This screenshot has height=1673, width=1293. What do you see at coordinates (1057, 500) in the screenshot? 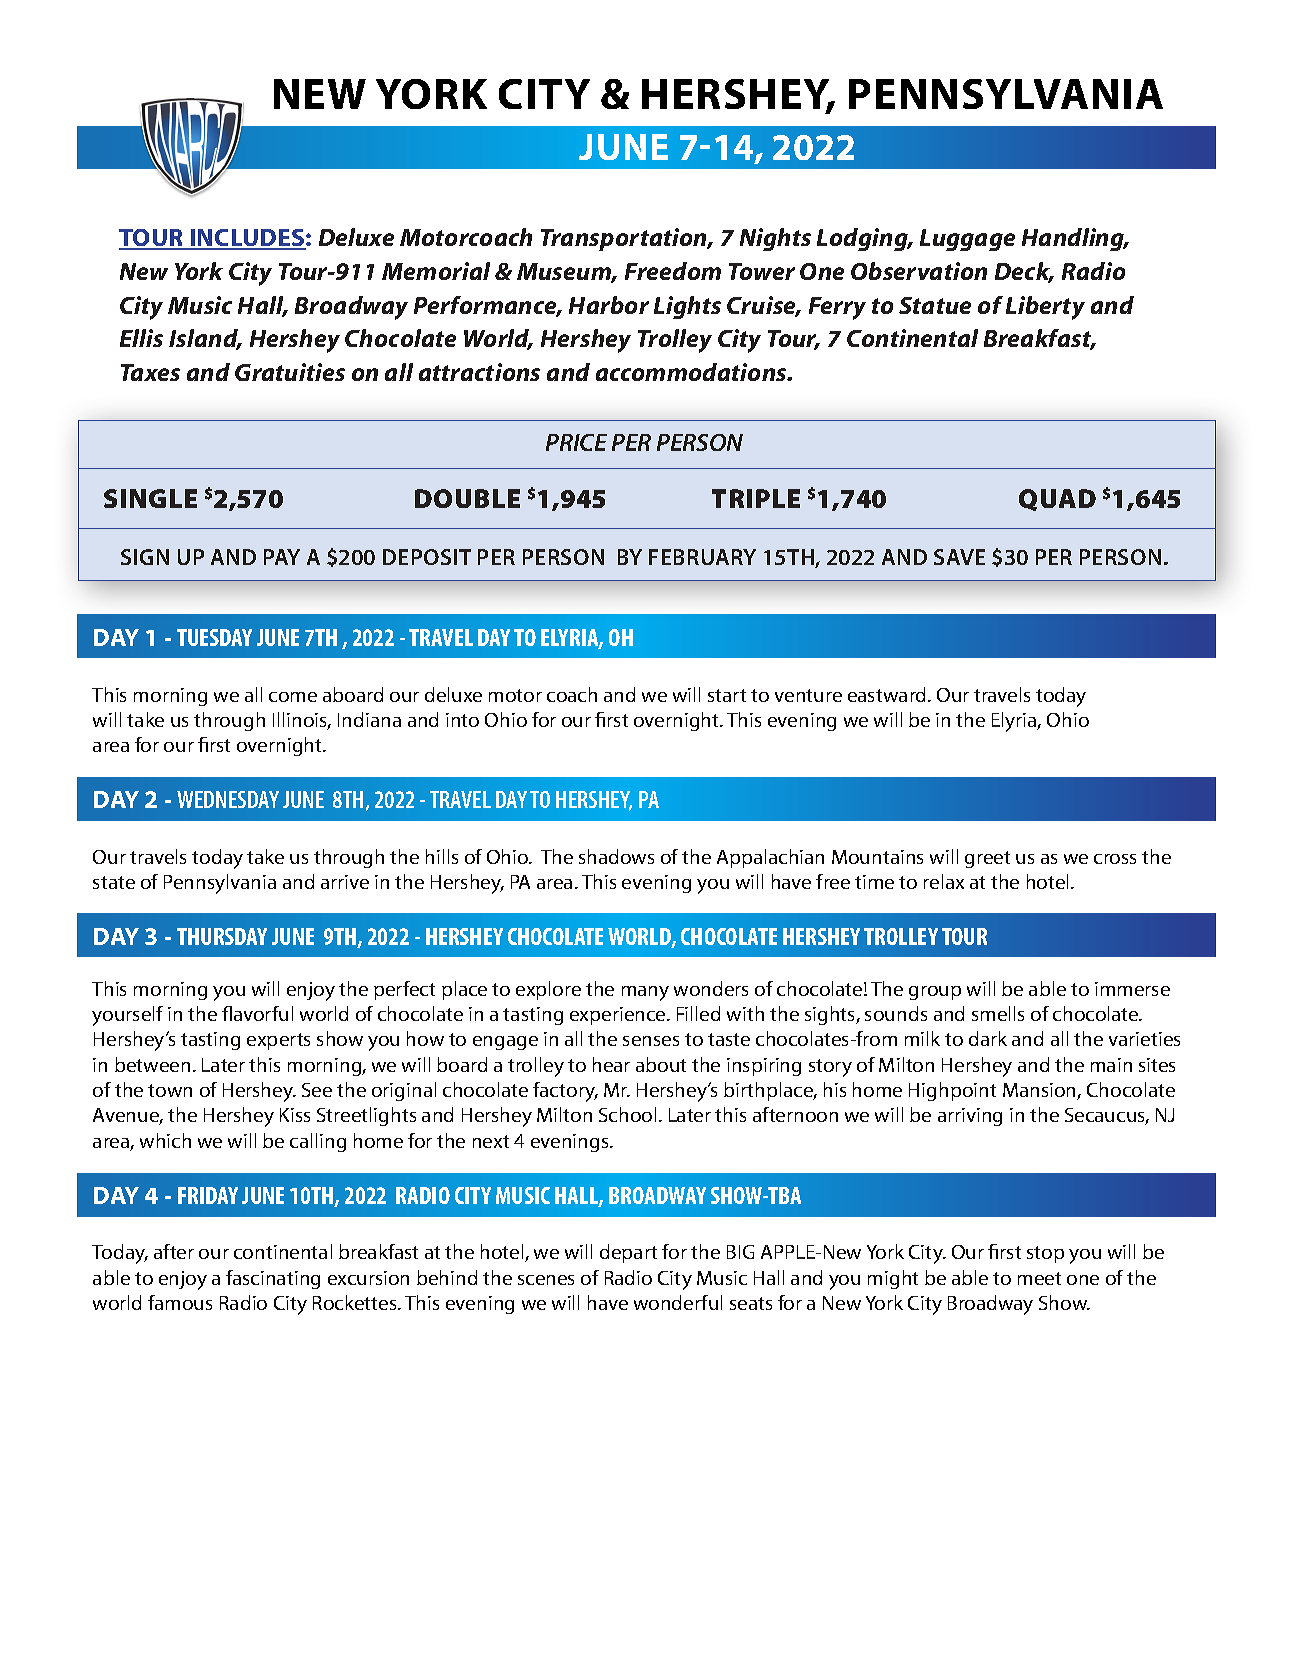
I see `QUAD` at bounding box center [1057, 500].
